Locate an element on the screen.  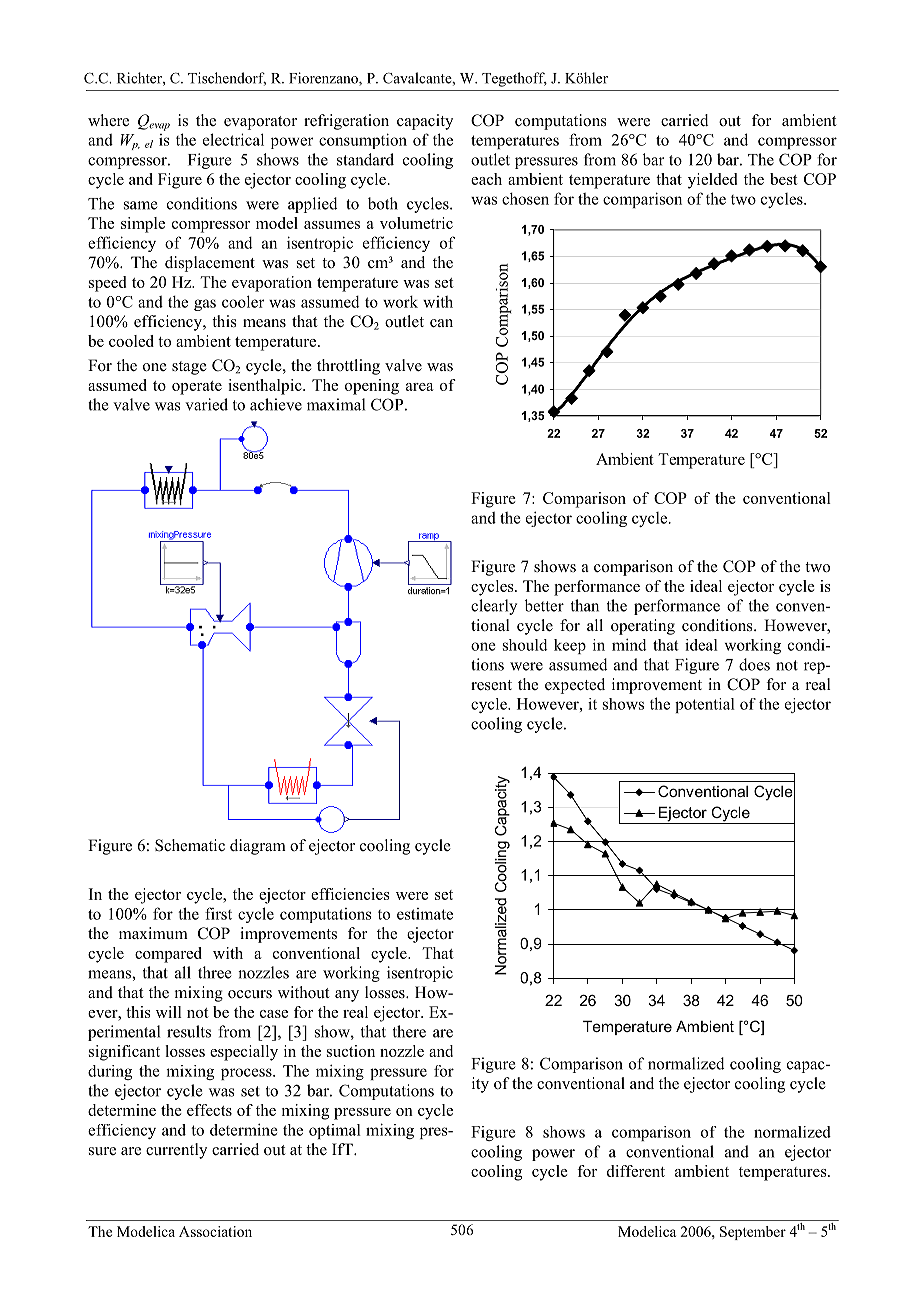
yielded is located at coordinates (712, 181).
